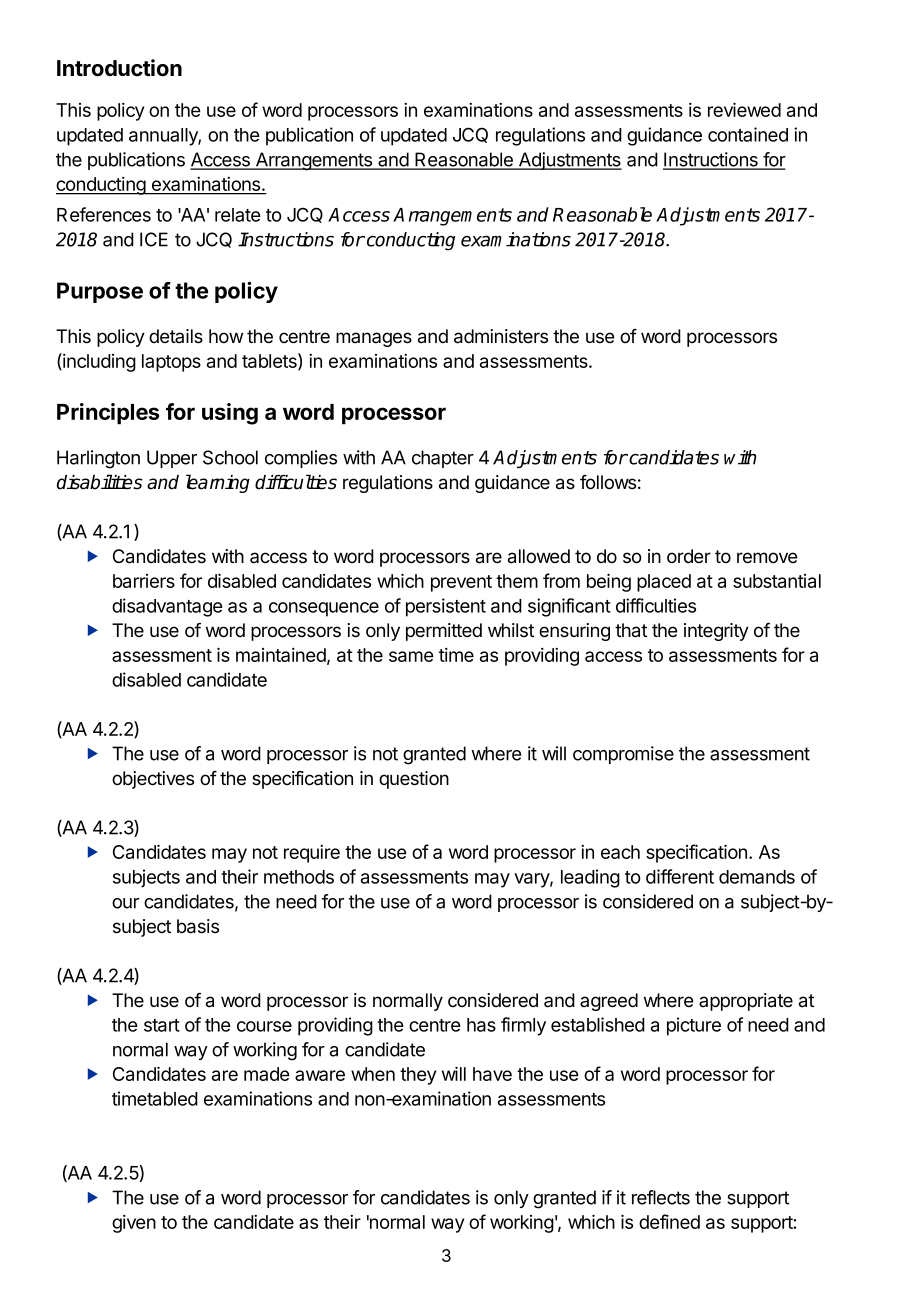 This screenshot has height=1308, width=924. What do you see at coordinates (444, 632) in the screenshot?
I see `permitted` at bounding box center [444, 632].
